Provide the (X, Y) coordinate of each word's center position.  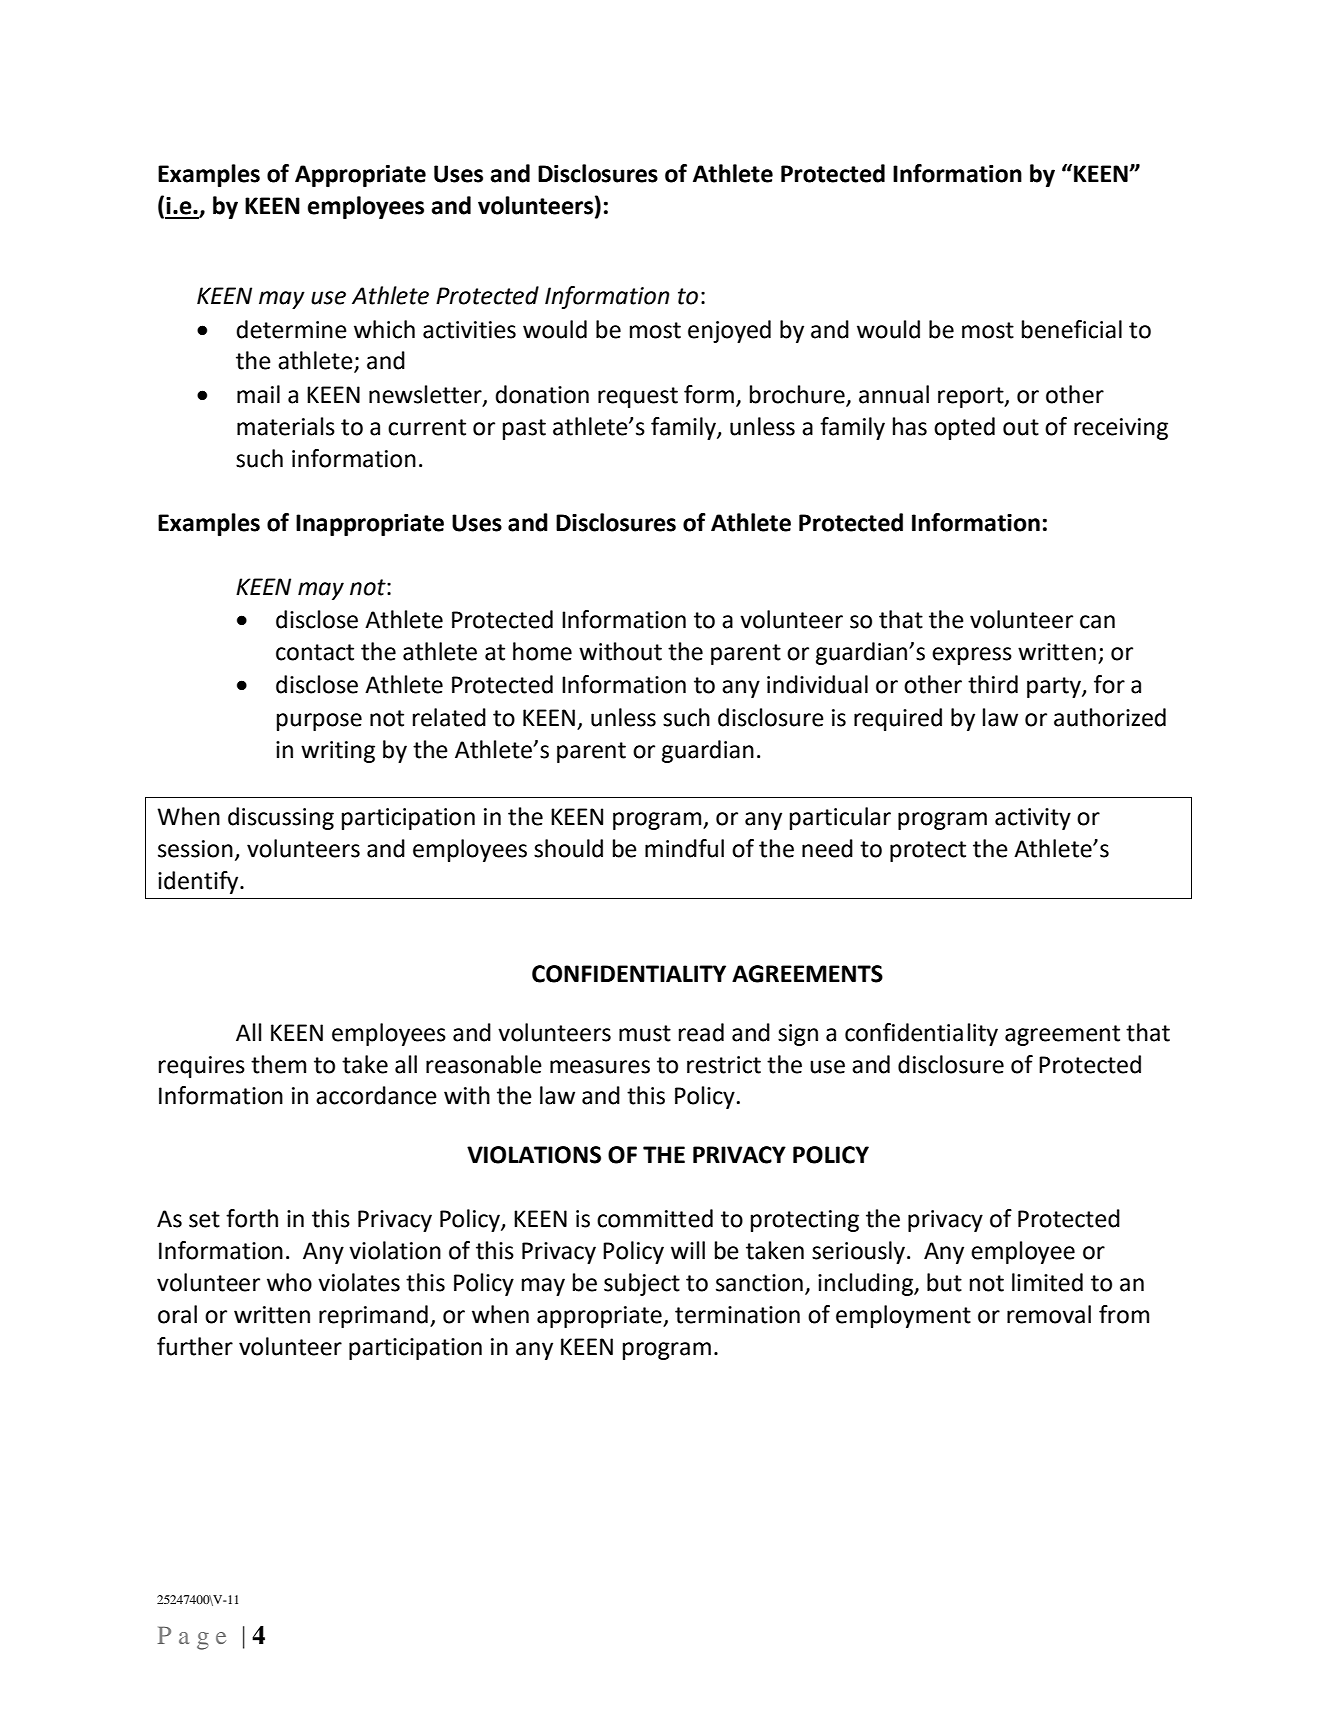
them (278, 1064)
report (972, 397)
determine (291, 329)
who (289, 1282)
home (542, 651)
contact (315, 652)
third (993, 684)
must (645, 1033)
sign (798, 1035)
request (638, 397)
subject (642, 1284)
